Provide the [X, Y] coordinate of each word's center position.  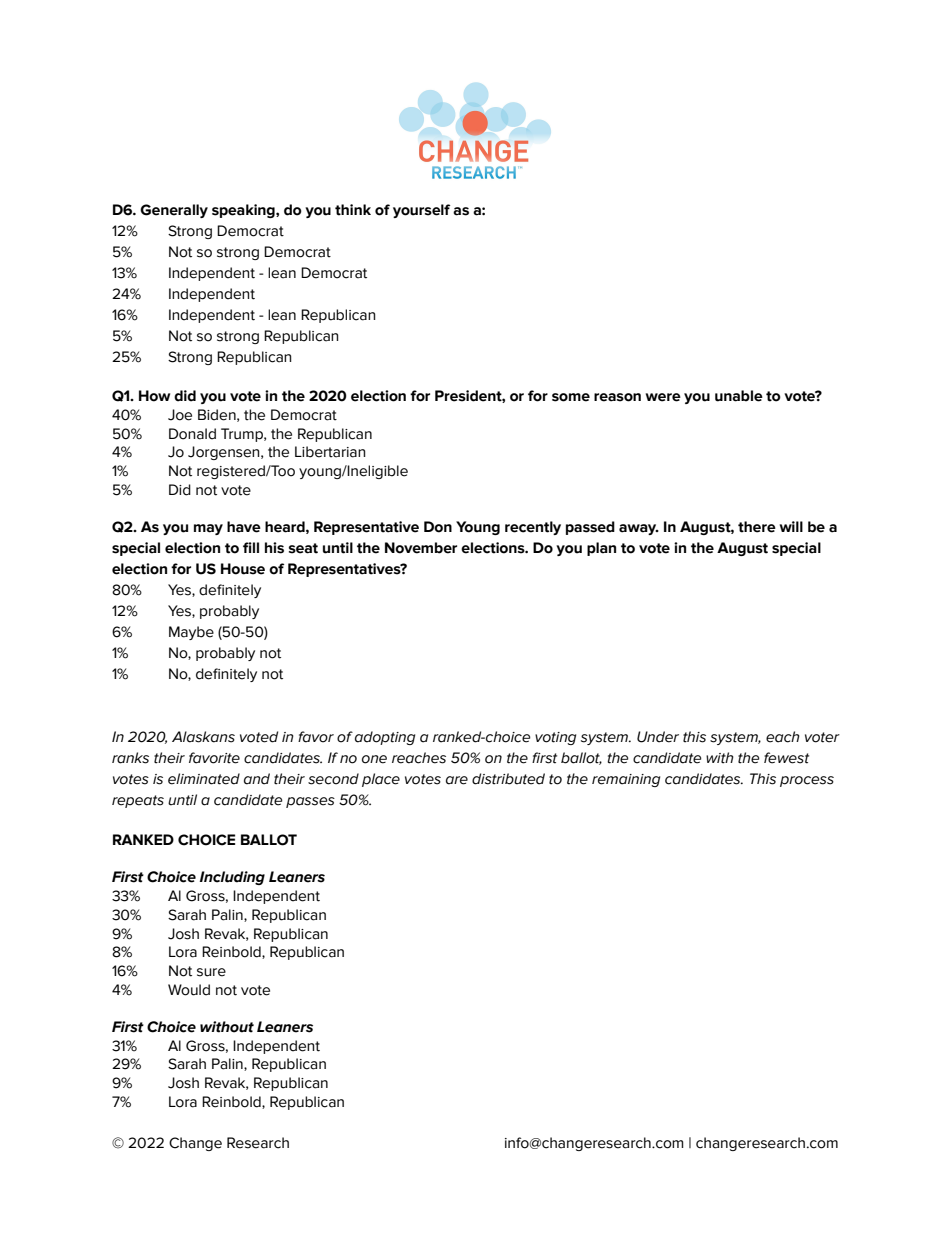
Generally [174, 211]
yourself [421, 211]
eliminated [204, 779]
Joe [180, 415]
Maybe [191, 633]
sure [211, 972]
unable [739, 396]
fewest [786, 758]
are [457, 780]
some [571, 397]
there [757, 527]
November [421, 548]
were [663, 397]
